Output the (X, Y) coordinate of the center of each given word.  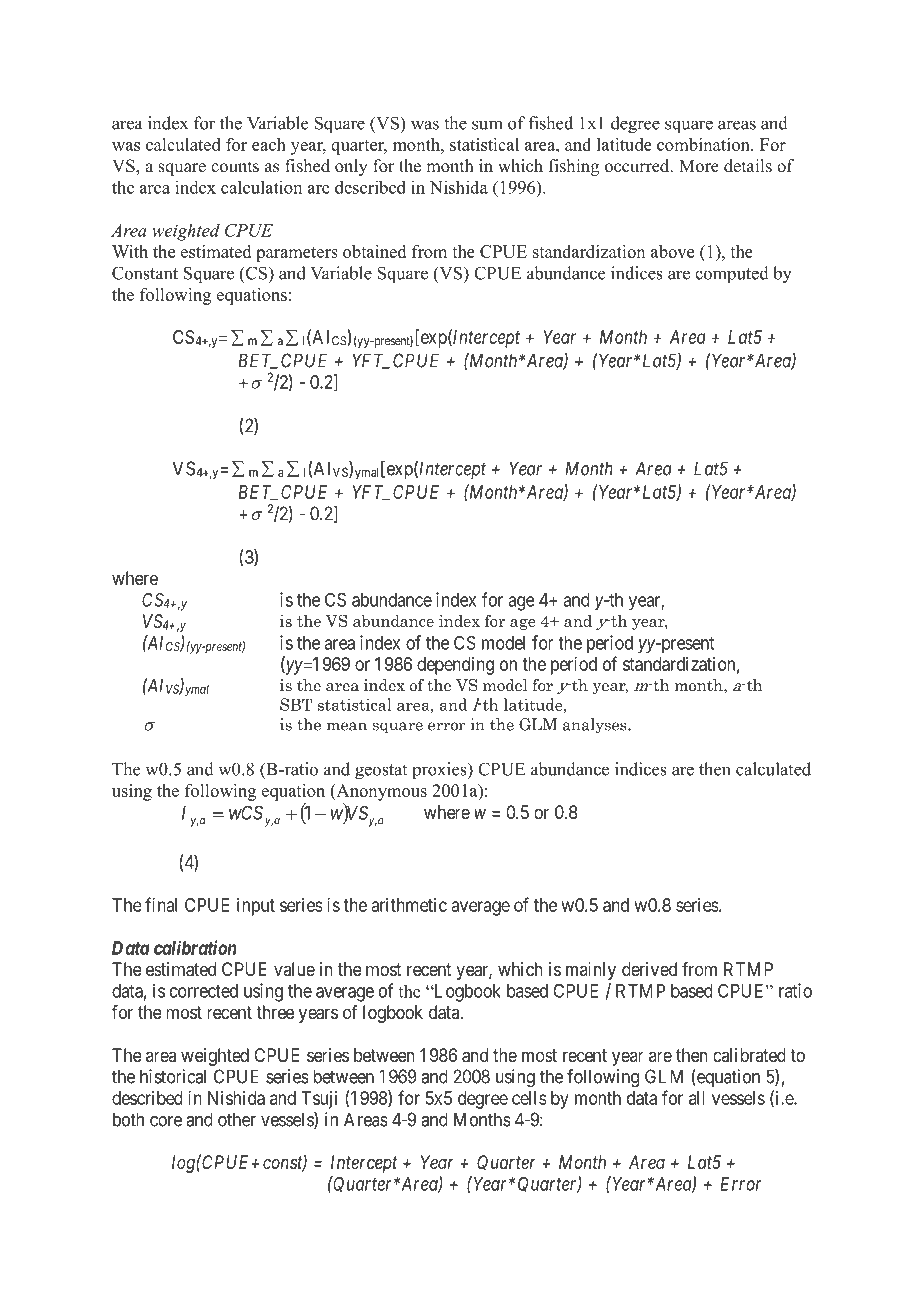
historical (173, 1076)
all (697, 1098)
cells (529, 1098)
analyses (596, 726)
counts (235, 167)
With (130, 251)
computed (732, 274)
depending (455, 666)
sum (487, 125)
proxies (440, 770)
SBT (296, 704)
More (699, 166)
